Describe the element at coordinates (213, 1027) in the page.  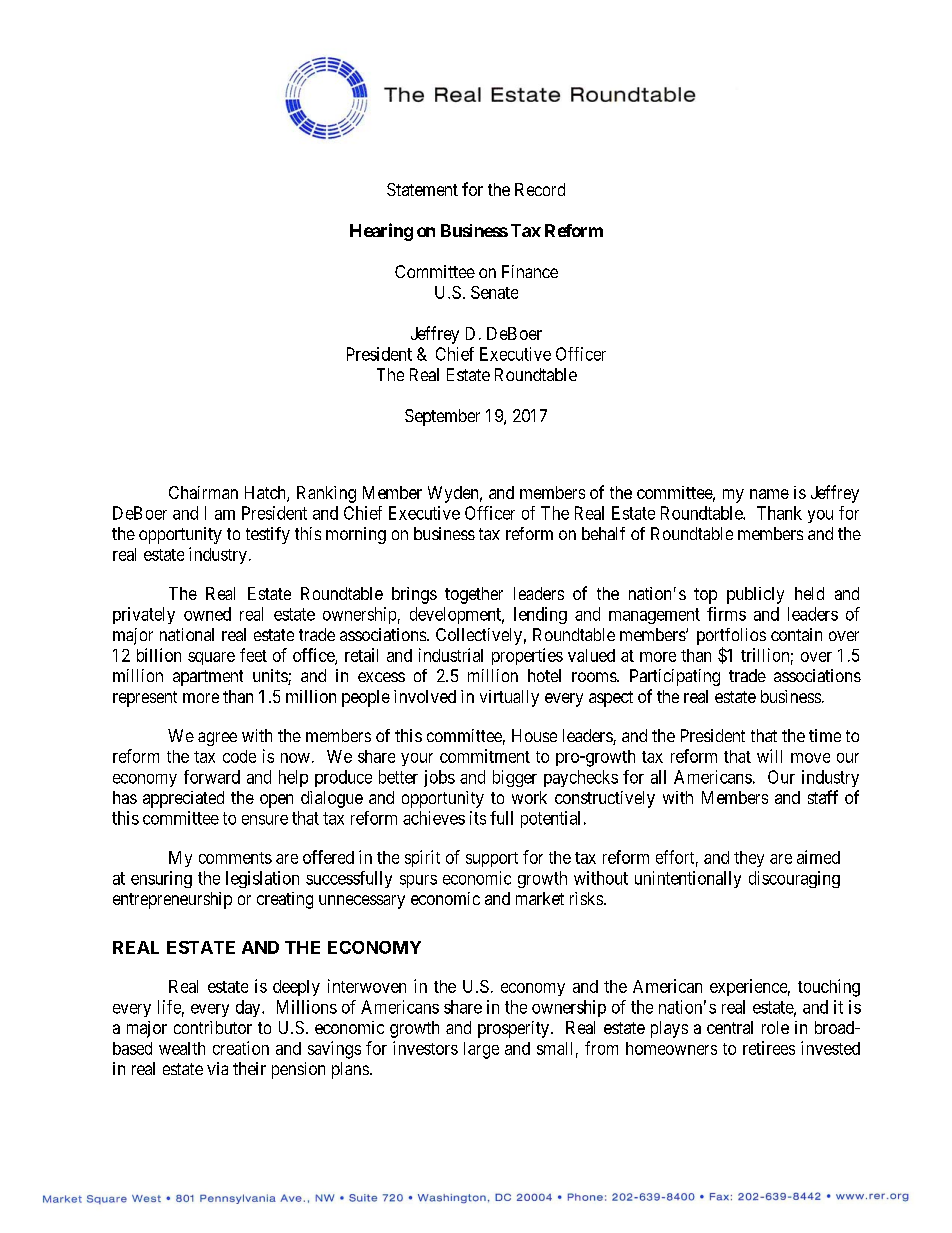
I see `contributor` at that location.
